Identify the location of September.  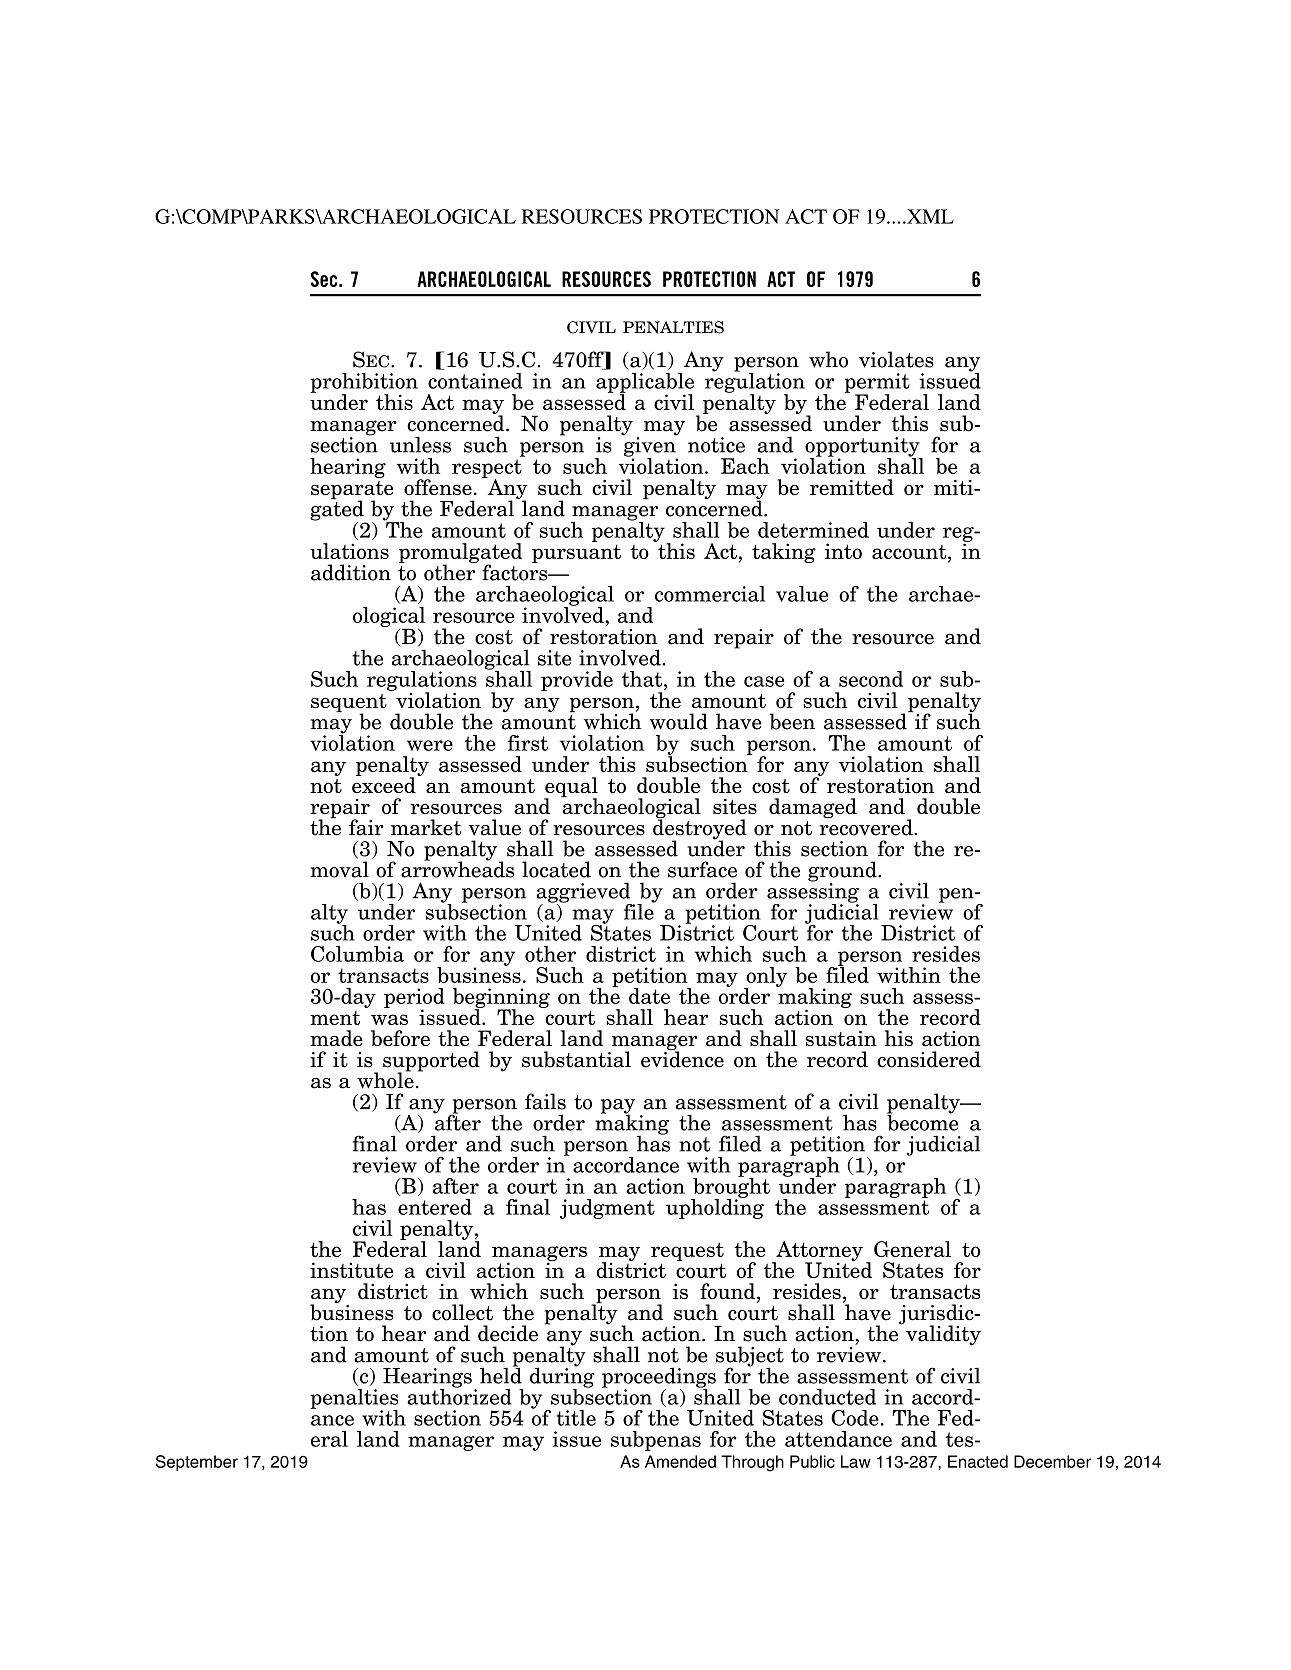
(197, 1463).
